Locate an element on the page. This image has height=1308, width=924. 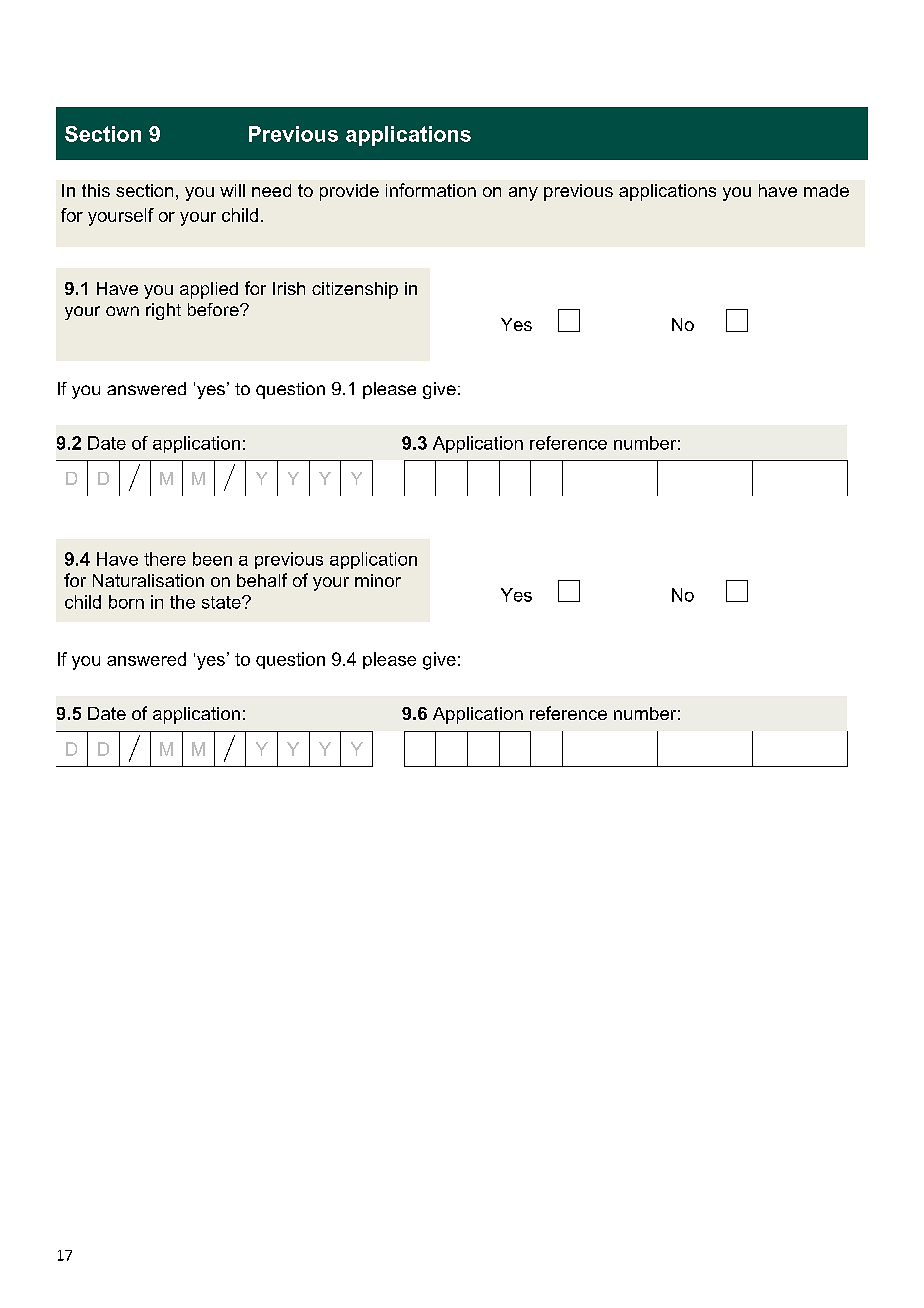
right is located at coordinates (163, 311).
